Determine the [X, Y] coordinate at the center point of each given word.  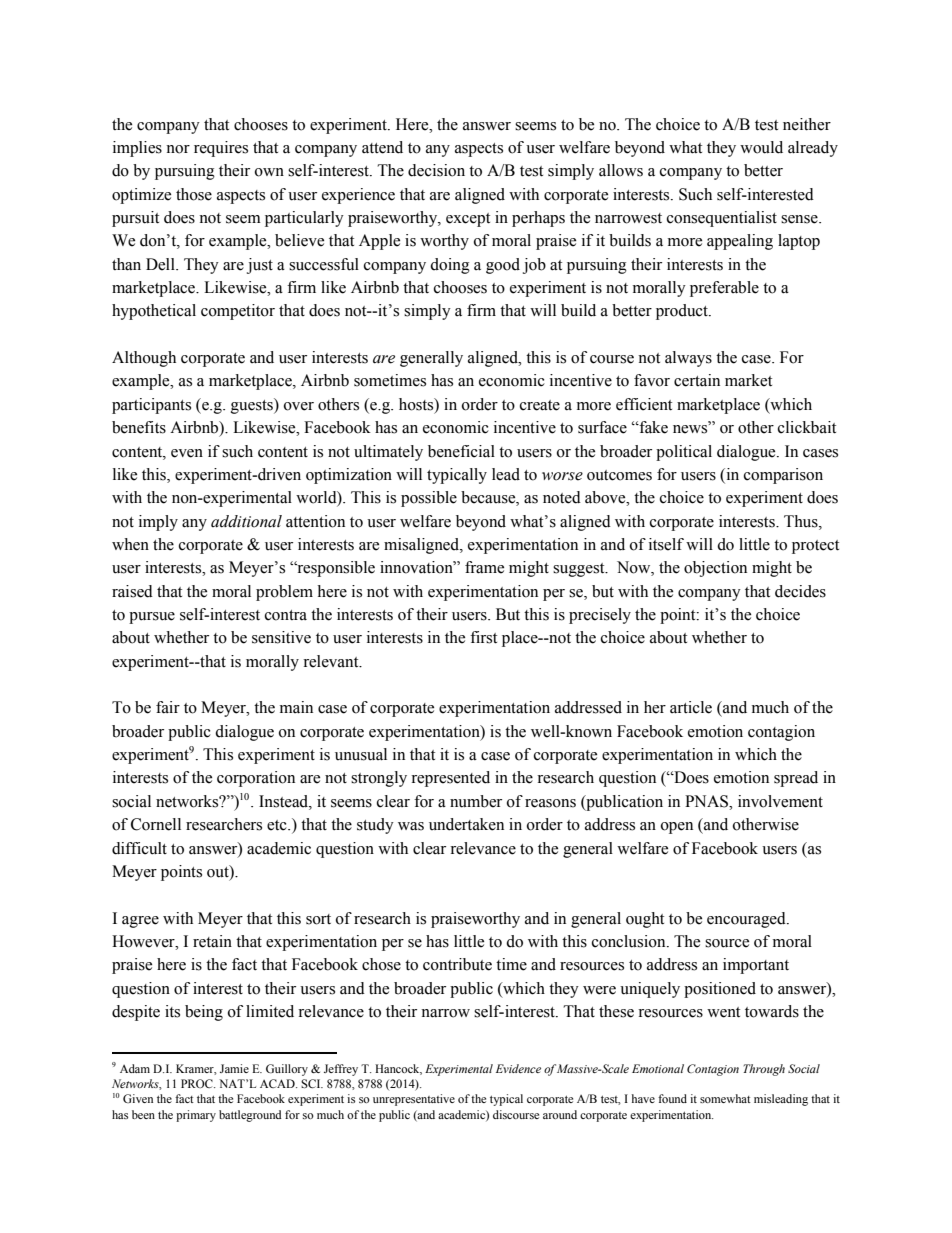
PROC [198, 1083]
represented [450, 779]
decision [436, 170]
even [187, 453]
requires [221, 149]
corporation [256, 779]
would [761, 147]
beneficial [461, 451]
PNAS [707, 801]
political [684, 453]
